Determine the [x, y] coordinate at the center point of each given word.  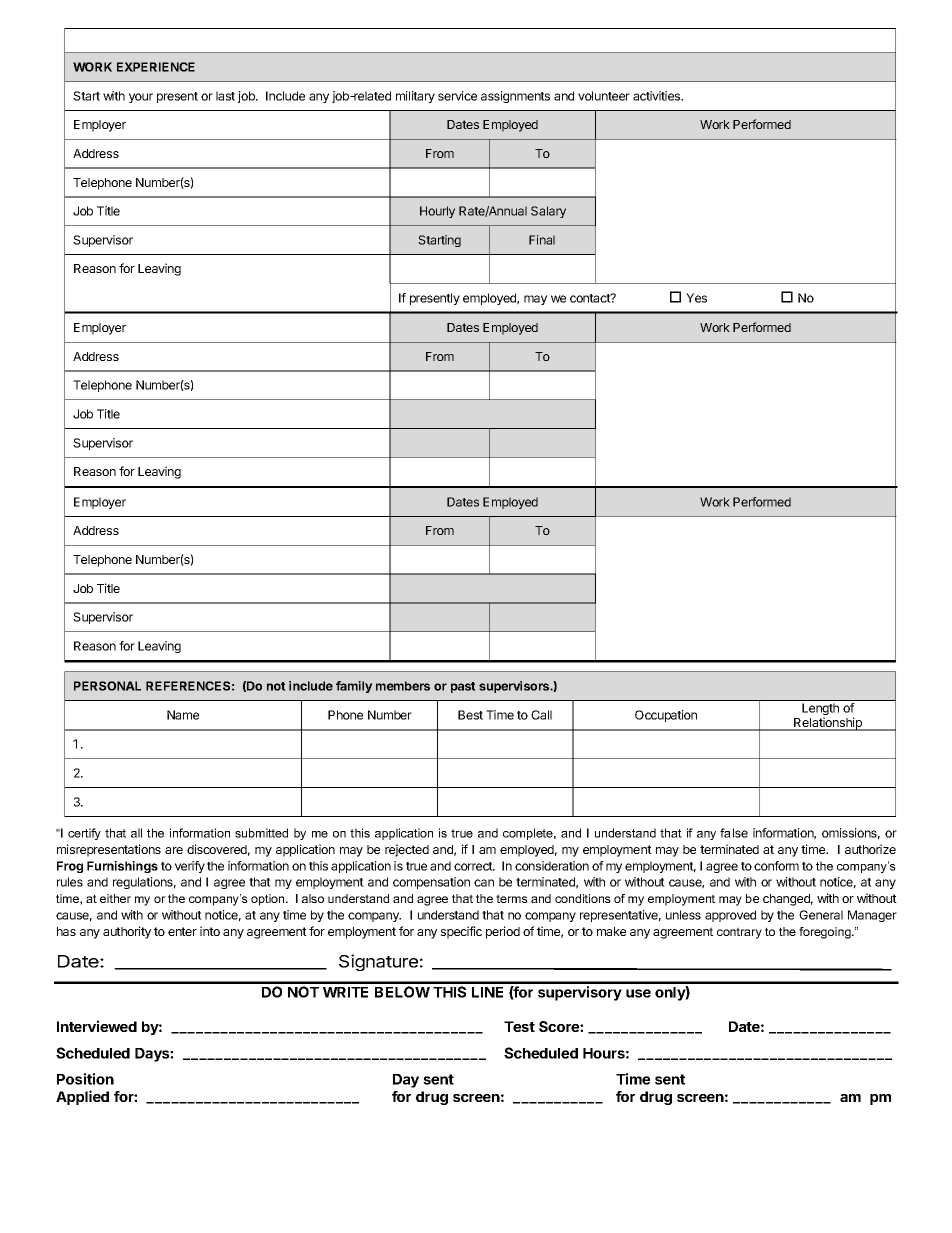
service [457, 96]
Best [470, 715]
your [141, 98]
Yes [696, 298]
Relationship [828, 724]
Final [542, 240]
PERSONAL [107, 686]
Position [85, 1079]
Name [183, 715]
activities [658, 96]
